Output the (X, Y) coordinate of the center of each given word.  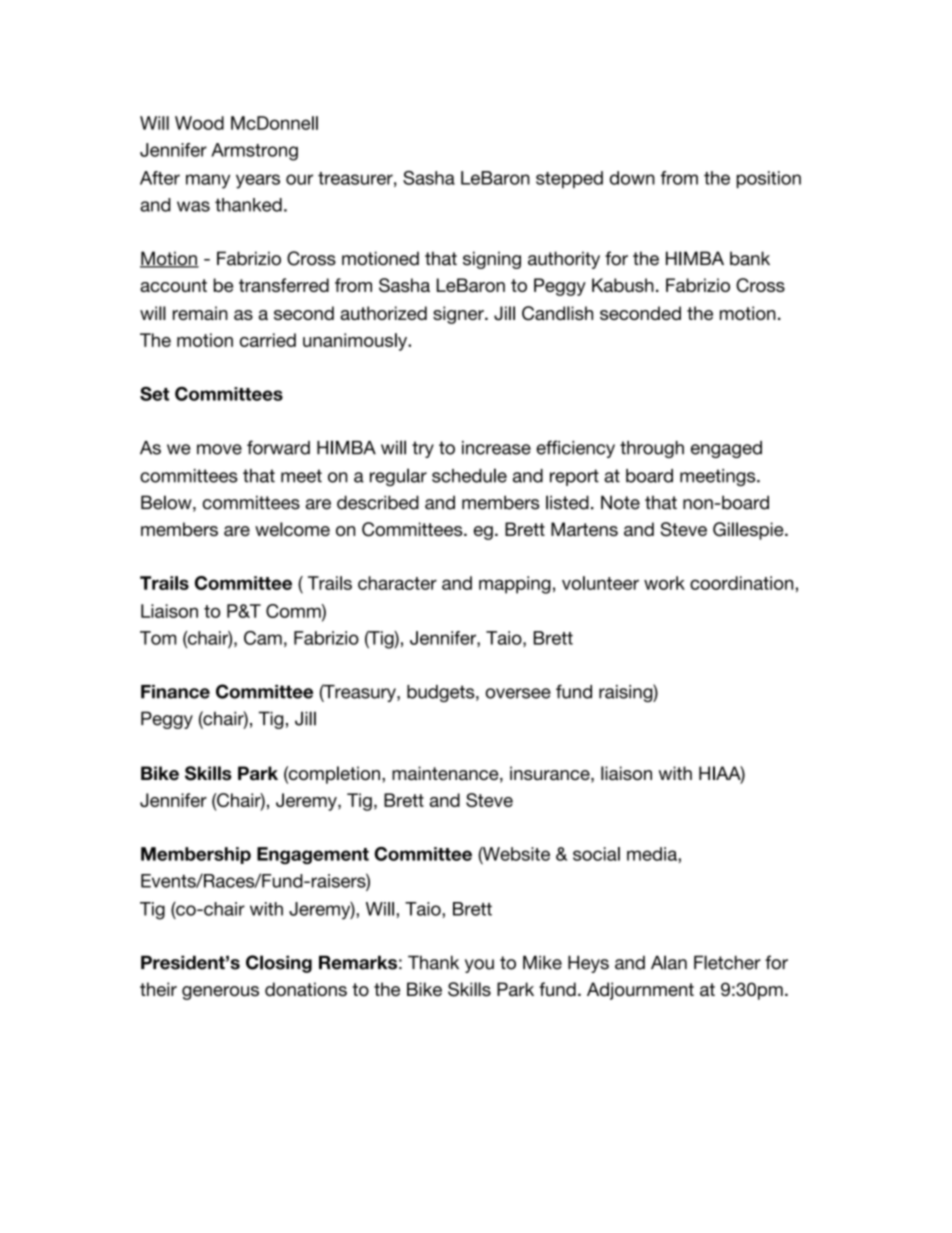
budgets (442, 693)
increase (496, 448)
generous (220, 993)
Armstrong (254, 152)
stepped (569, 179)
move (219, 449)
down (632, 178)
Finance (175, 692)
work (664, 583)
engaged (726, 449)
